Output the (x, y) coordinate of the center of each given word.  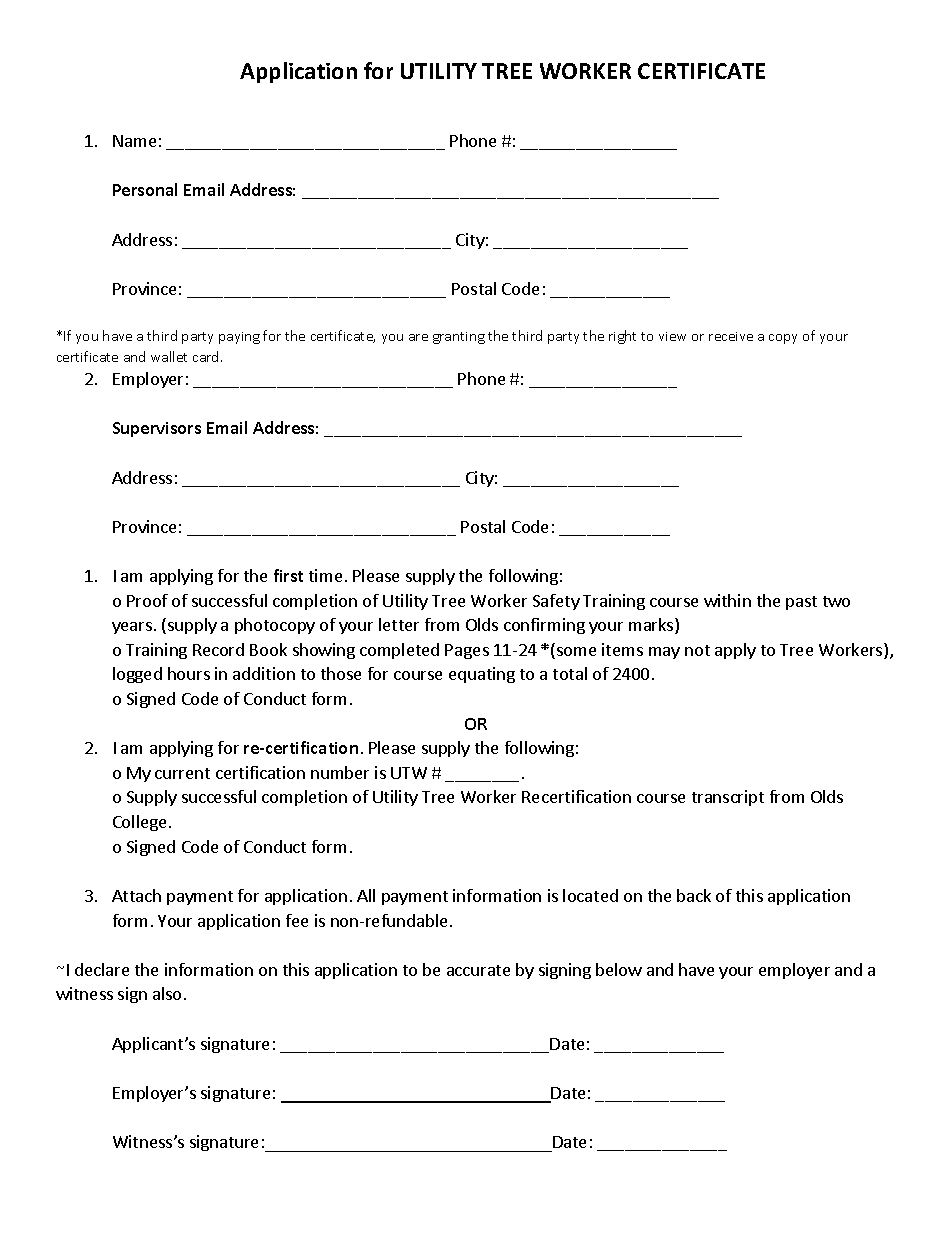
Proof (147, 600)
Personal (145, 189)
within (727, 600)
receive (731, 336)
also (167, 993)
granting (459, 338)
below (619, 969)
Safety (556, 602)
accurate (478, 970)
